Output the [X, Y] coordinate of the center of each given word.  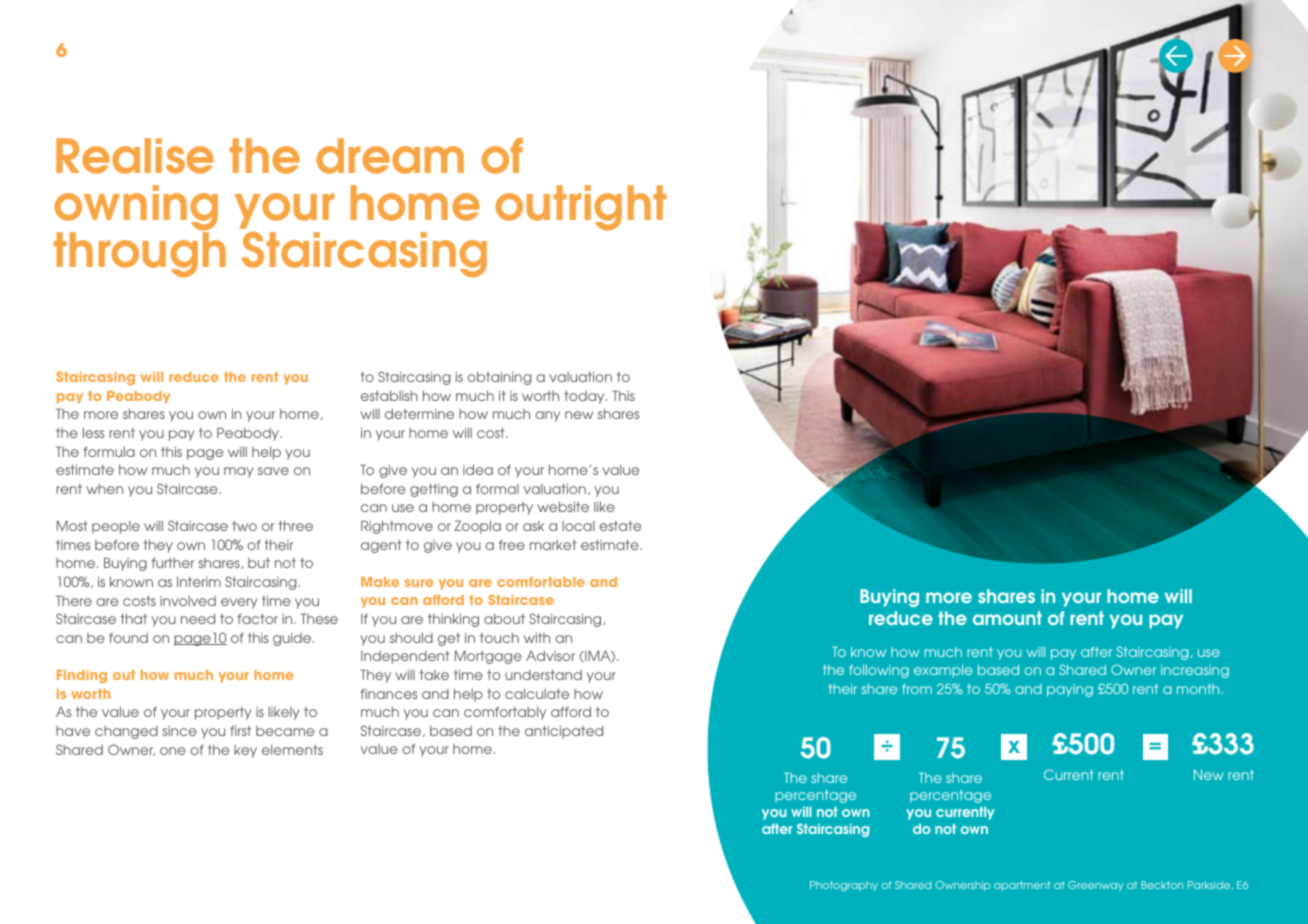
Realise [135, 156]
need [198, 619]
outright [581, 208]
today [585, 397]
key [245, 751]
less [93, 432]
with [537, 637]
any [547, 416]
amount [1007, 618]
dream [390, 156]
